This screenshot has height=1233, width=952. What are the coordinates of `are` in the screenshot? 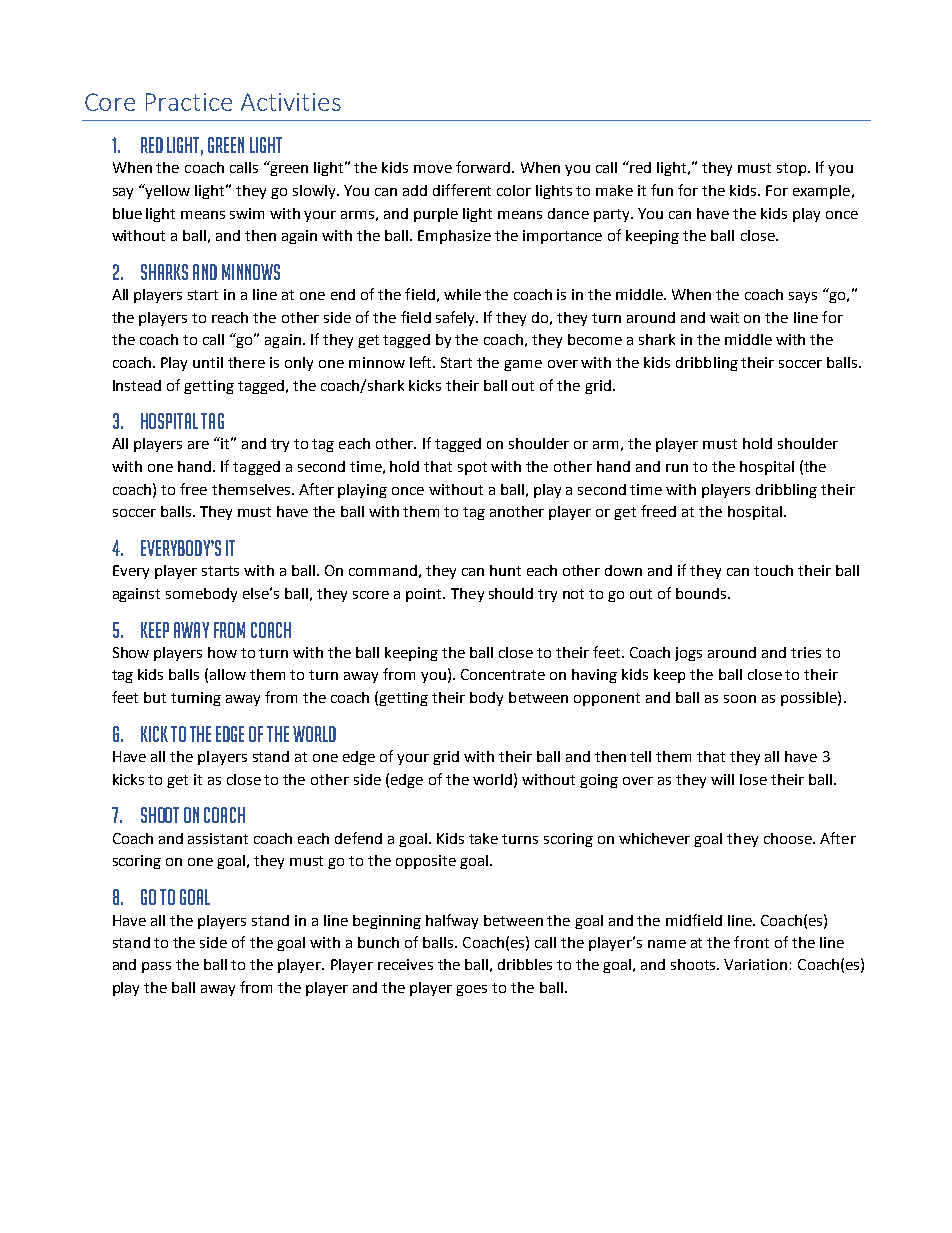 It's located at (198, 445).
